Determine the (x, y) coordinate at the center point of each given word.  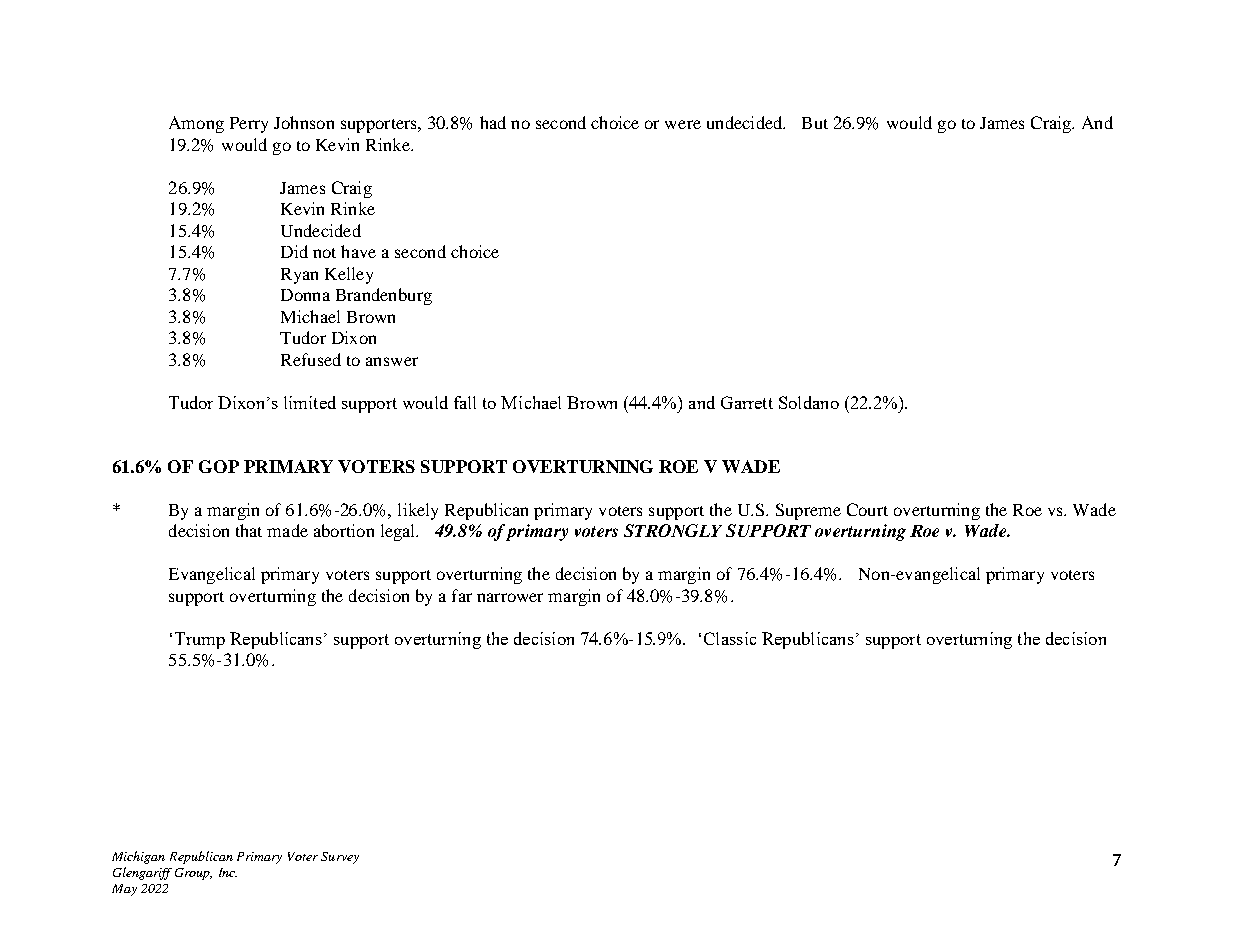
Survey (340, 858)
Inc (228, 872)
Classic (730, 638)
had (493, 122)
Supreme (808, 511)
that (249, 530)
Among (196, 124)
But (815, 123)
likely (418, 511)
